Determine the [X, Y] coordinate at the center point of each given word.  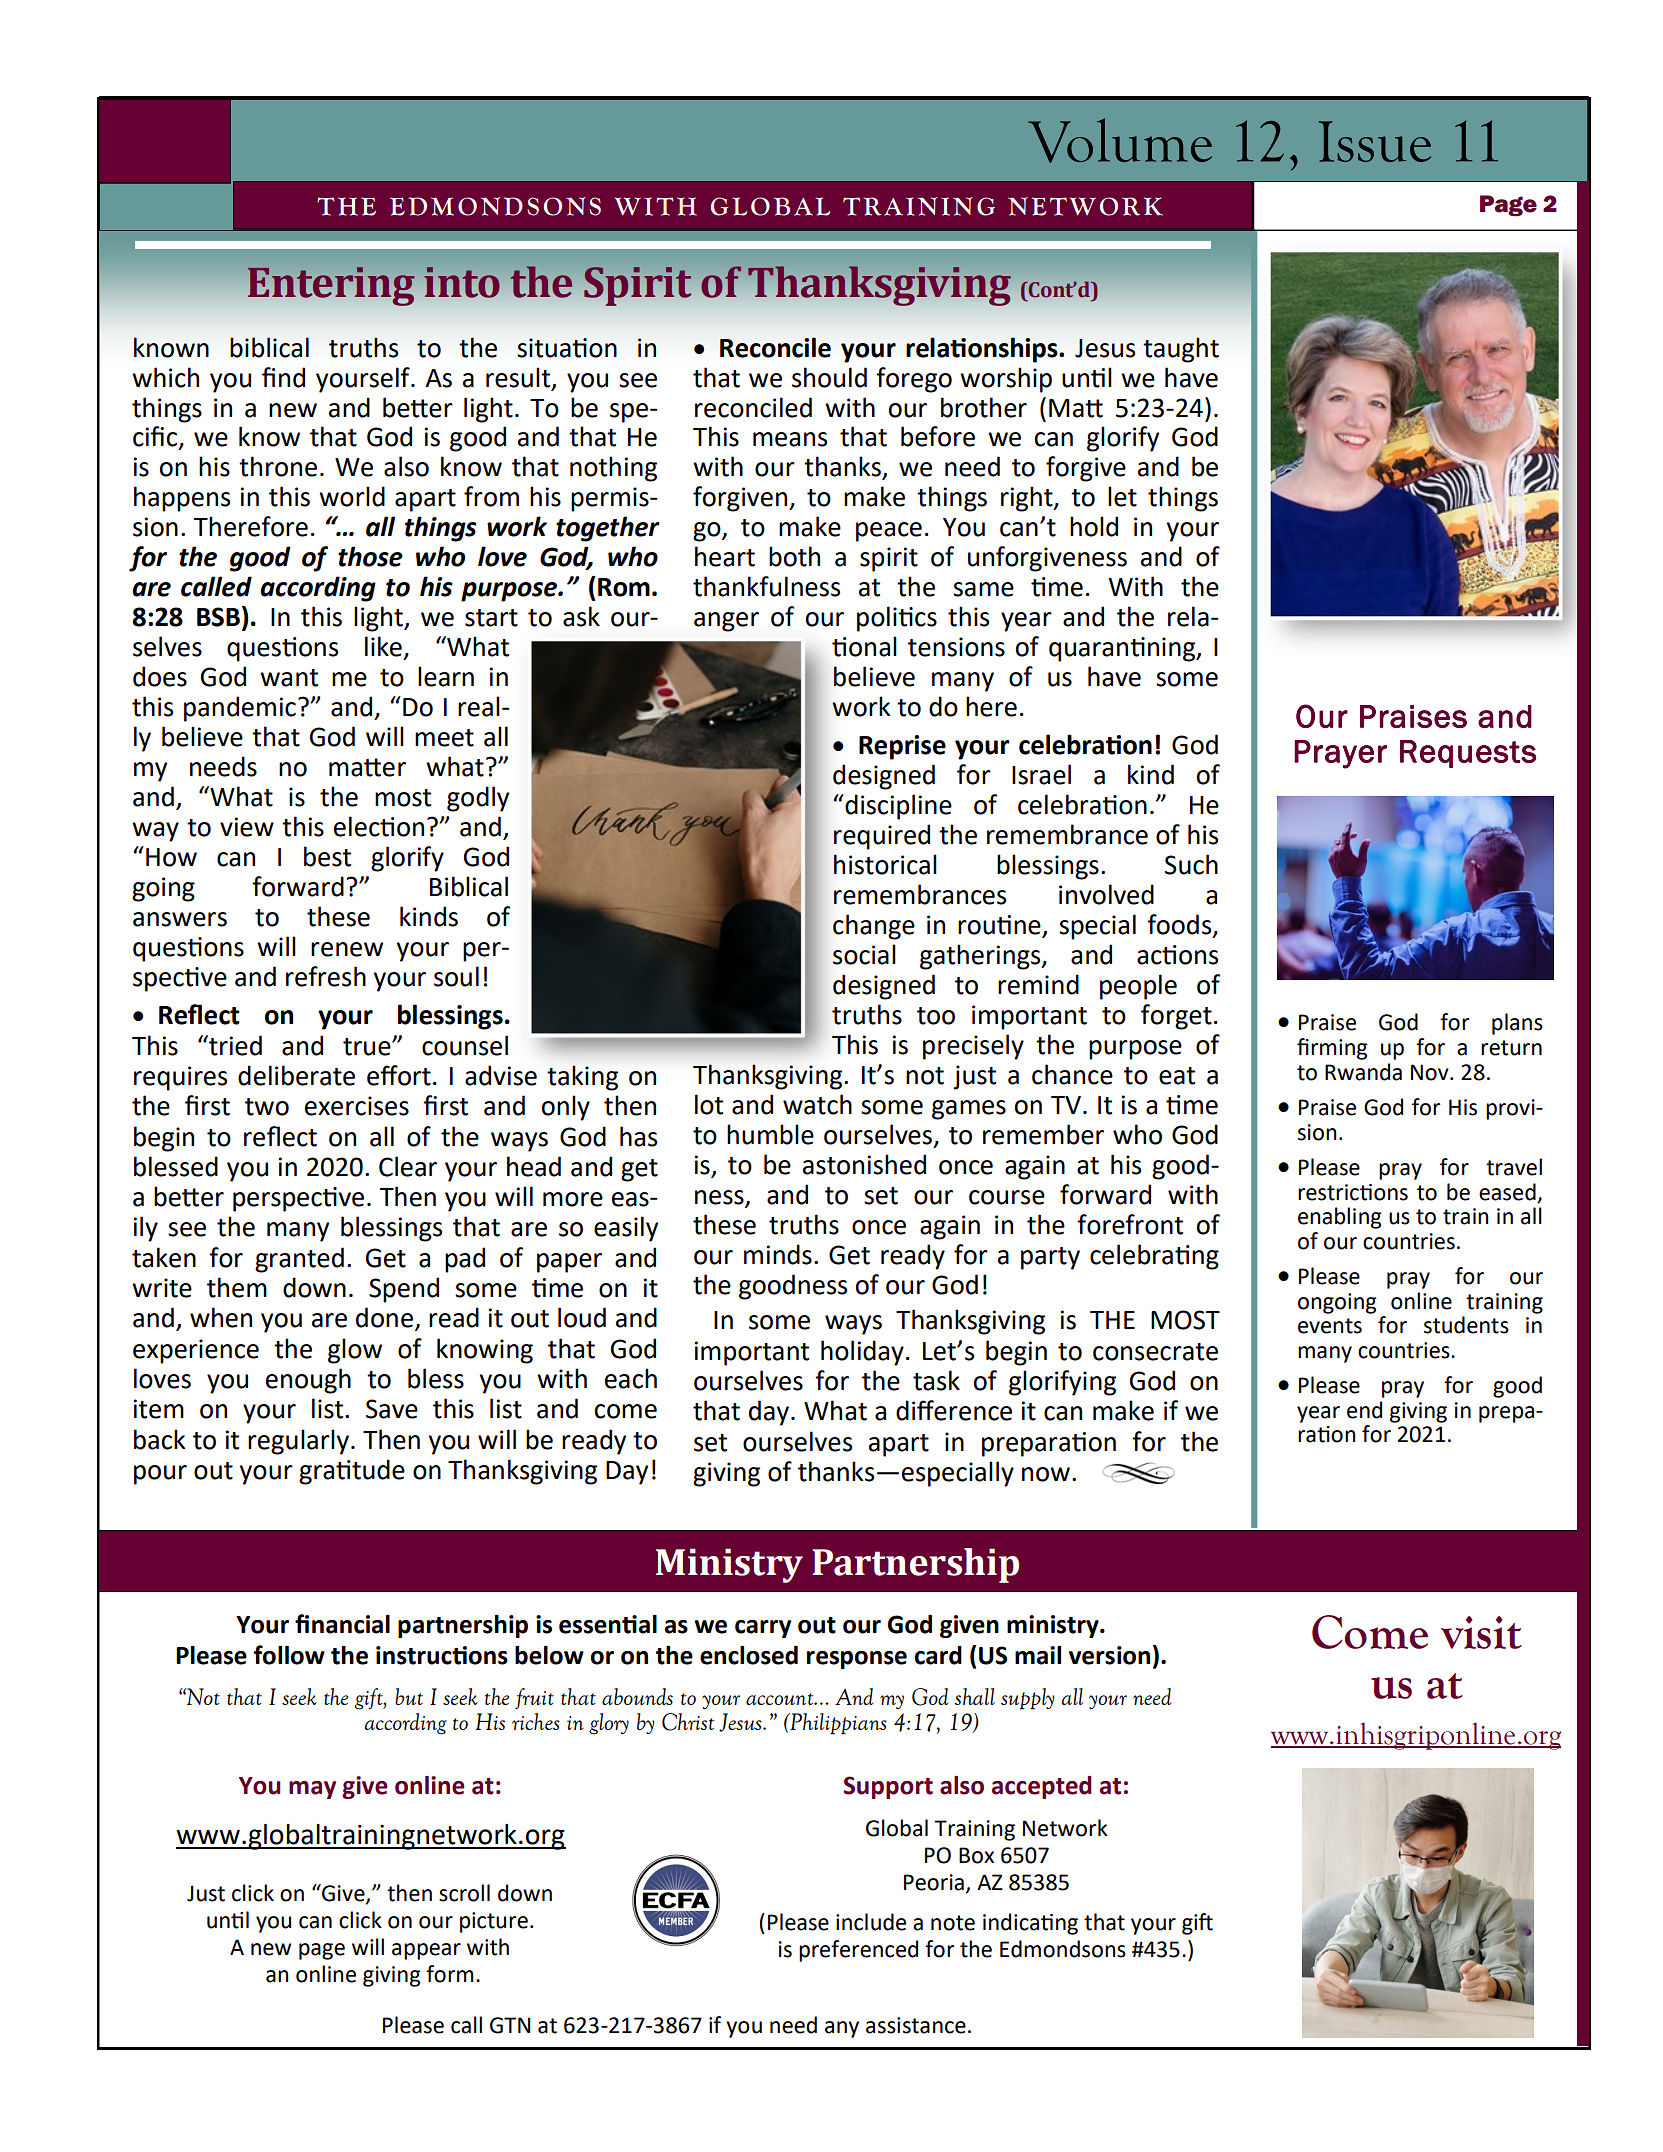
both [794, 556]
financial [342, 1624]
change [874, 927]
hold [1094, 526]
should [829, 377]
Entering [331, 286]
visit [1481, 1632]
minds [778, 1254]
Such [1191, 864]
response [857, 1660]
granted [299, 1260]
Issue [1374, 141]
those [370, 556]
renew [347, 949]
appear [426, 1951]
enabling [1340, 1218]
